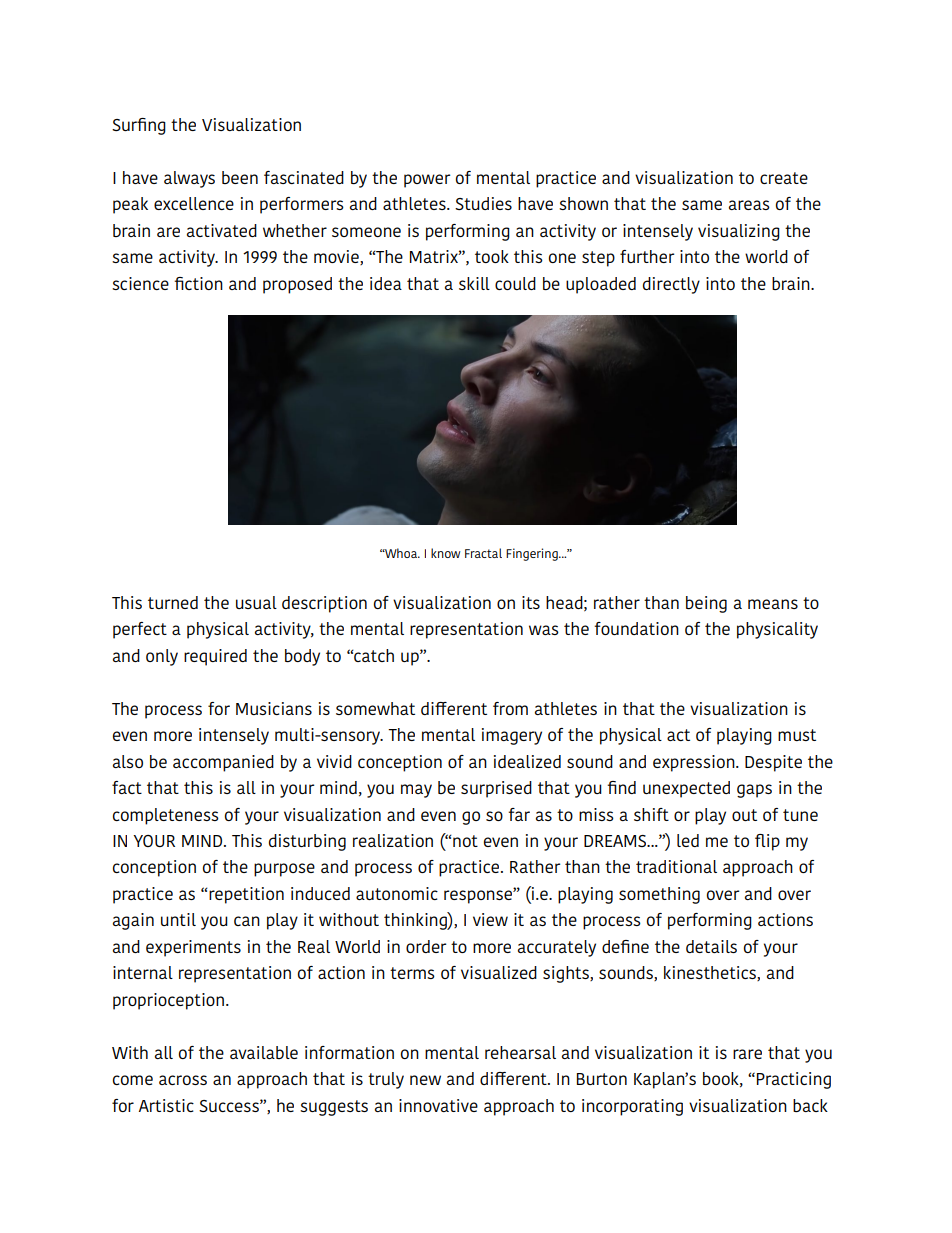 The height and width of the page is (1233, 952). I want to click on always, so click(189, 179).
